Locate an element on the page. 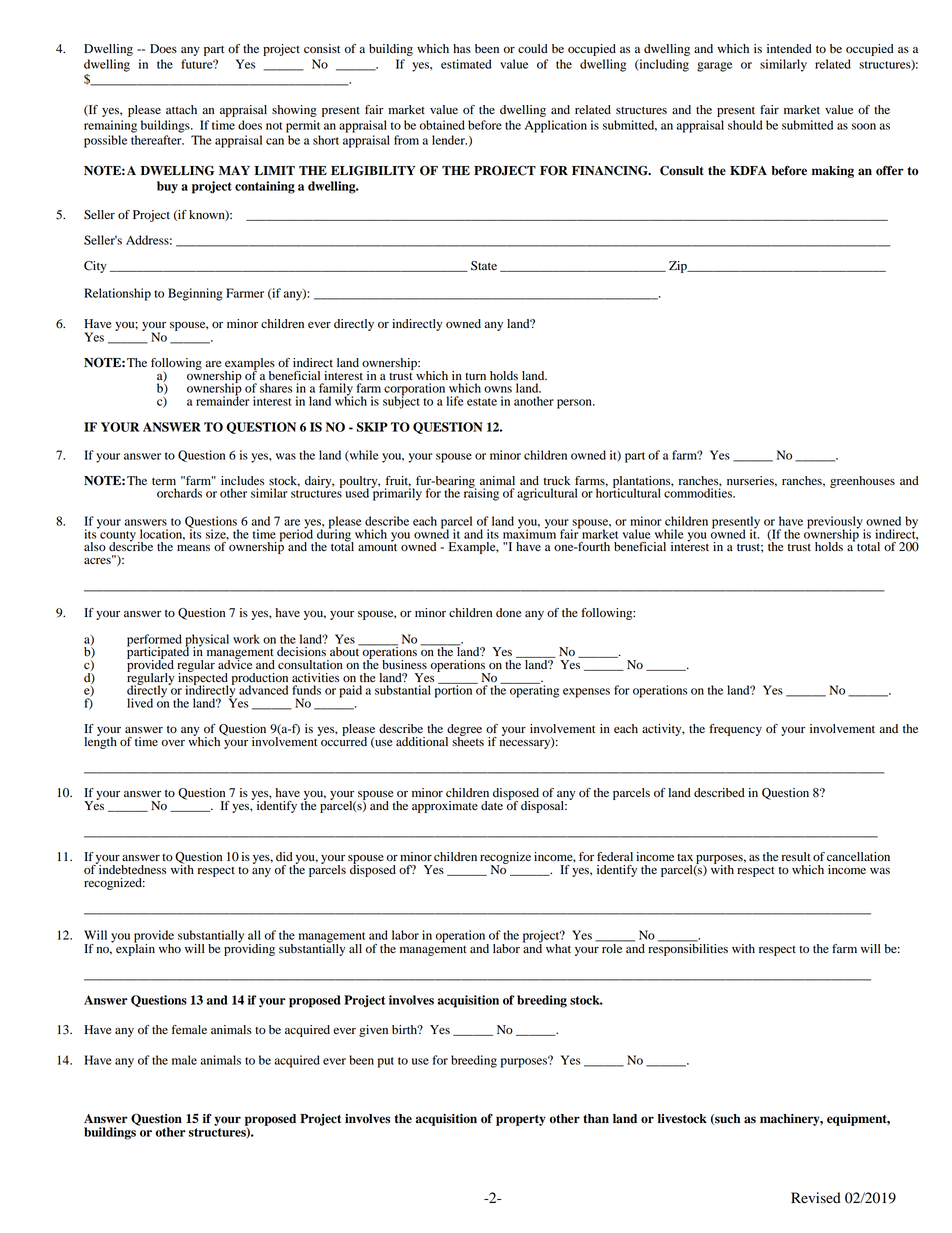 The image size is (952, 1233). intended is located at coordinates (789, 49).
